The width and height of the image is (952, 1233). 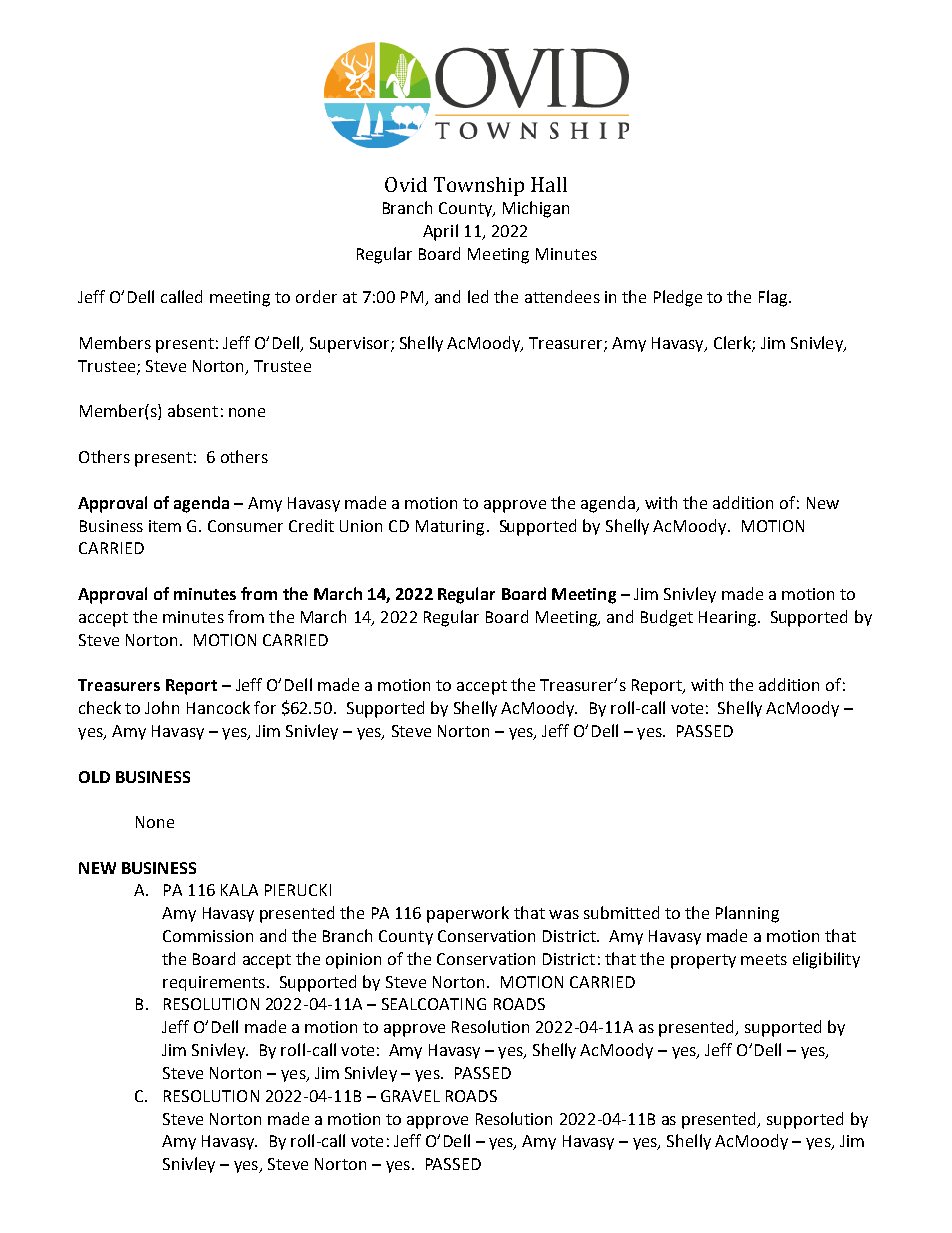 What do you see at coordinates (316, 296) in the image?
I see `order` at bounding box center [316, 296].
